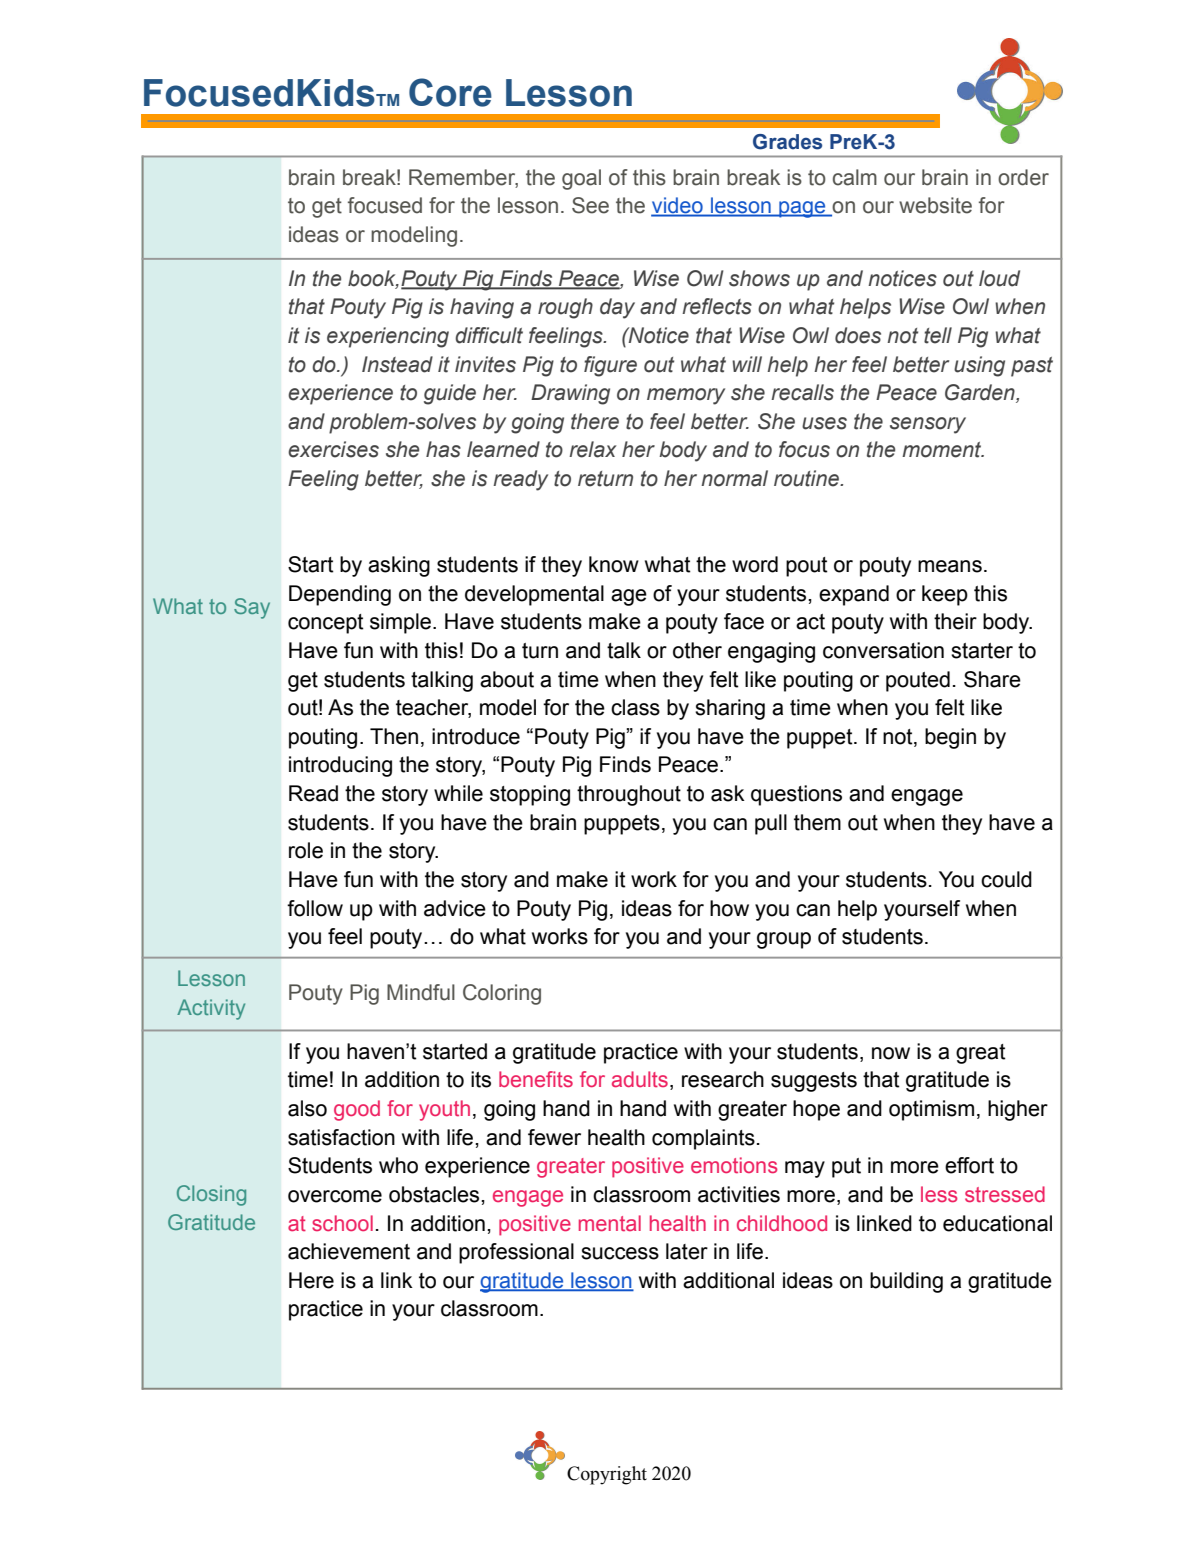 This screenshot has height=1559, width=1204. What do you see at coordinates (581, 179) in the screenshot?
I see `goal` at bounding box center [581, 179].
